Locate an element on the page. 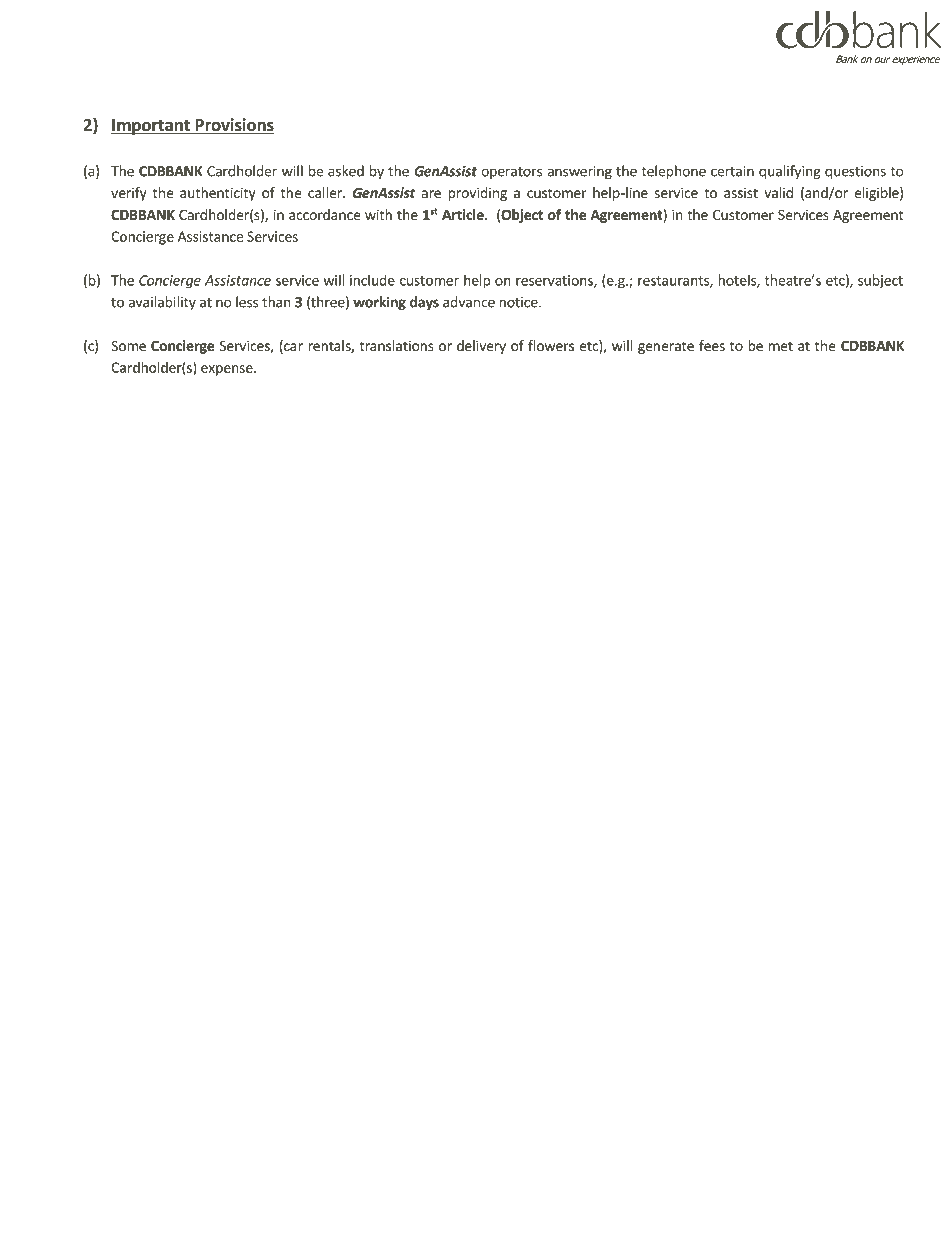  delivery is located at coordinates (481, 347).
